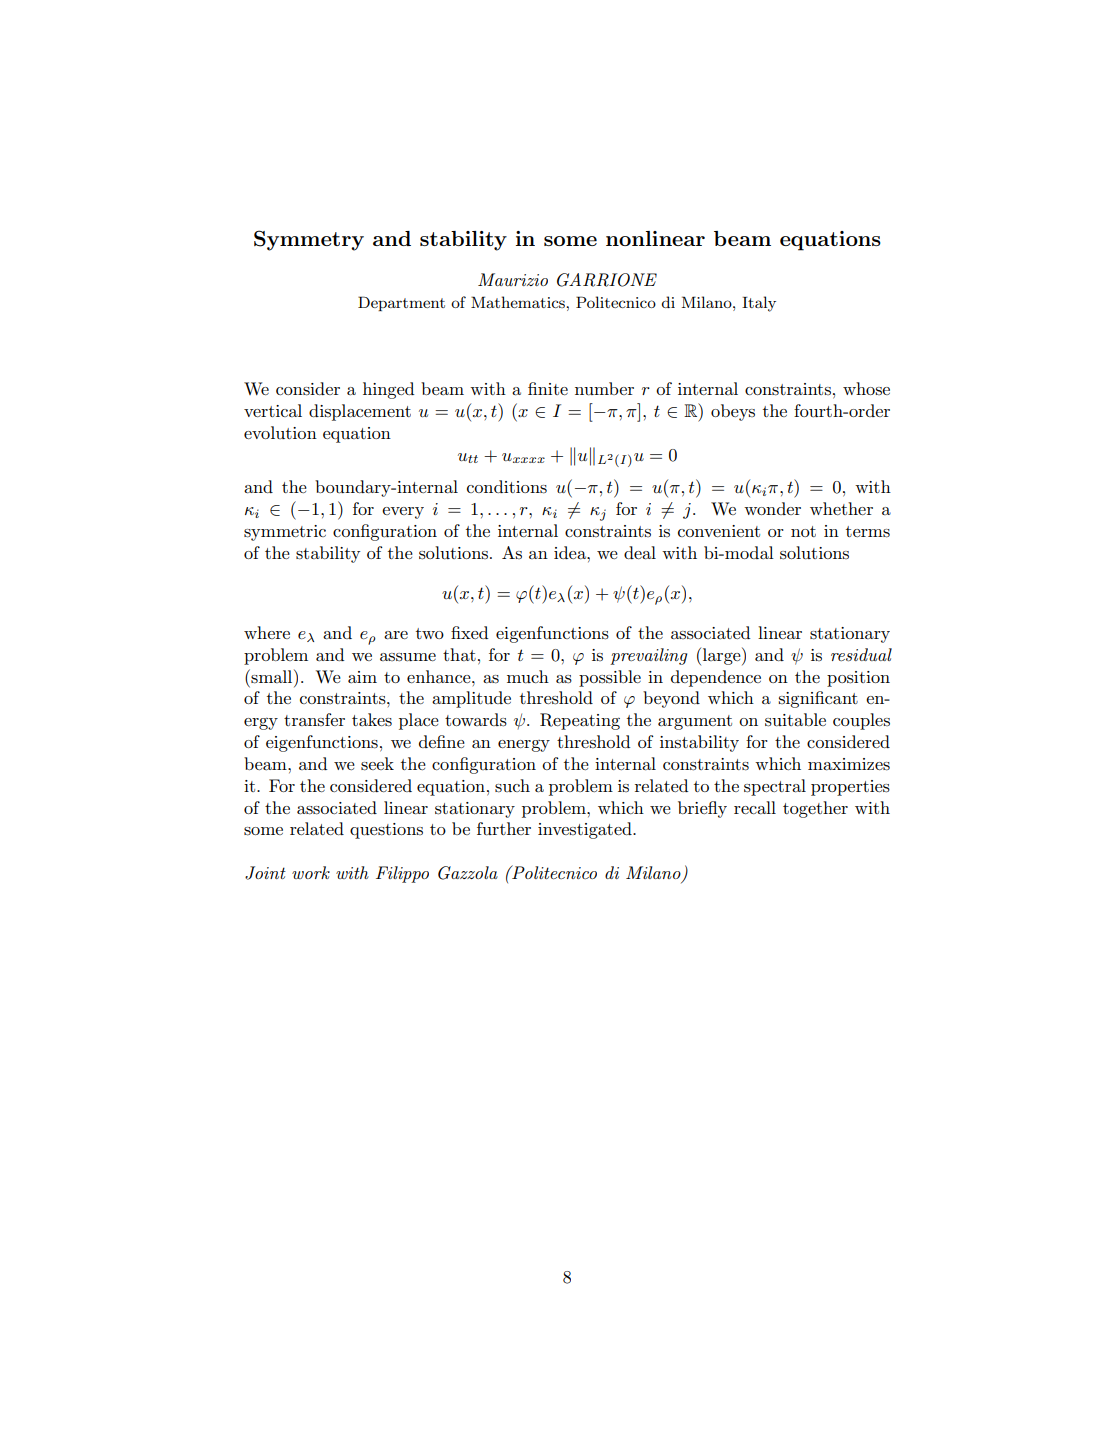  I want to click on wonder, so click(772, 508).
